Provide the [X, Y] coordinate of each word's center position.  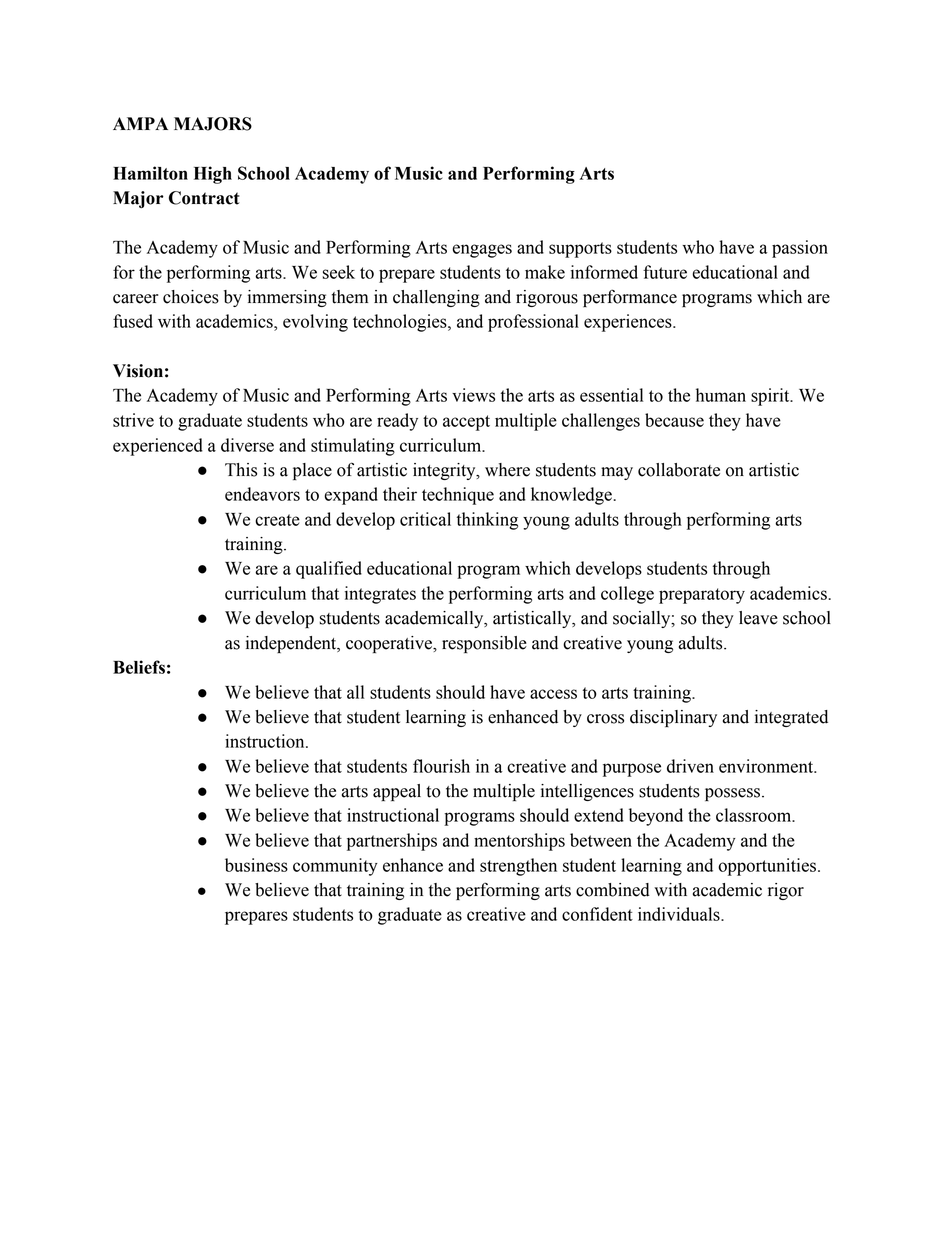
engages [482, 251]
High [213, 175]
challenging [436, 298]
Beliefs [139, 667]
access [553, 694]
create [277, 520]
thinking [487, 521]
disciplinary [673, 718]
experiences [629, 323]
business [256, 865]
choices [191, 297]
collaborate [679, 470]
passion [800, 249]
